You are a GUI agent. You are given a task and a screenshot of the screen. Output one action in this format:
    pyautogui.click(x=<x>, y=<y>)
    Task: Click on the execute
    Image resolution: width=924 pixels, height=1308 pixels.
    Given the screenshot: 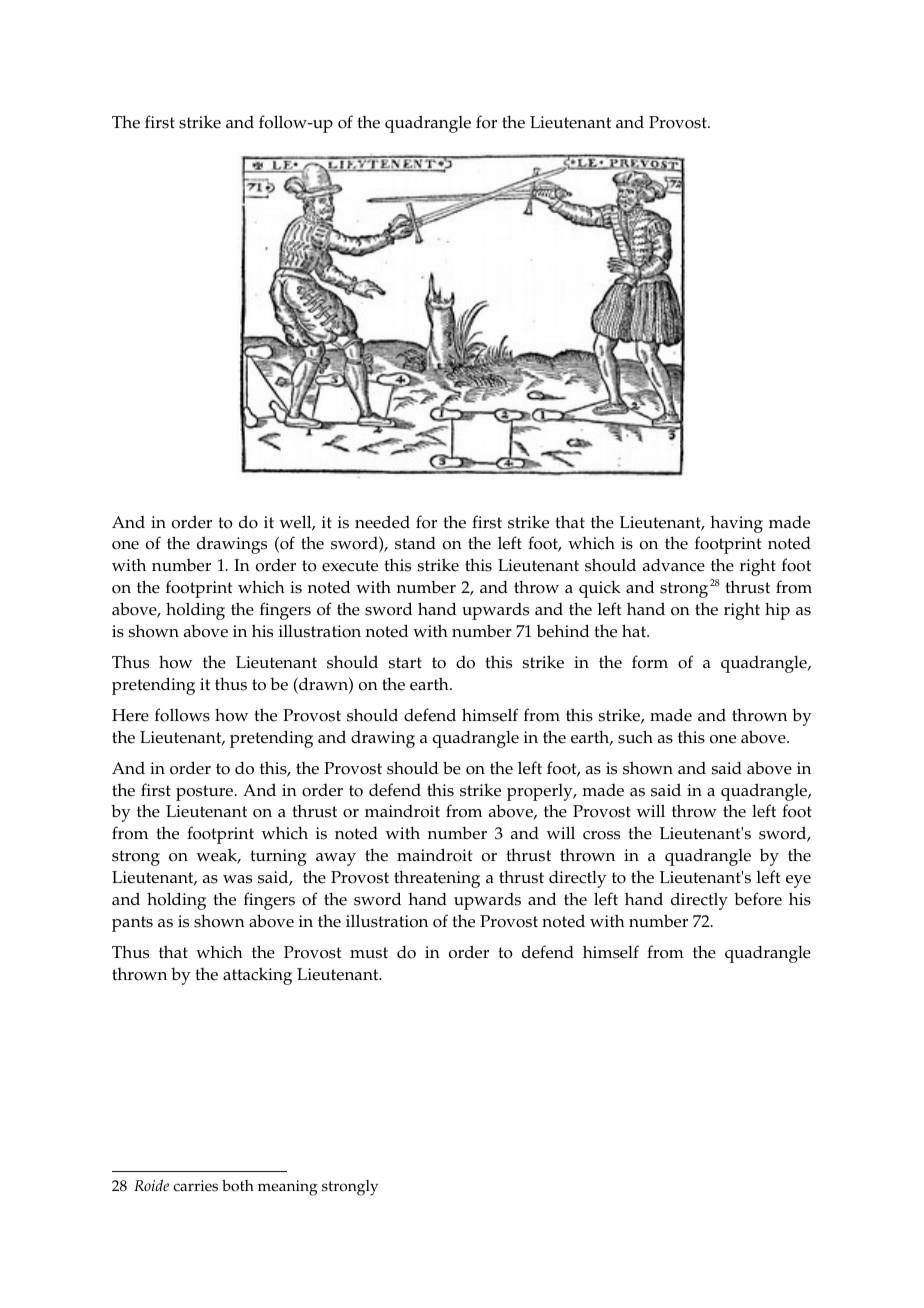 What is the action you would take?
    pyautogui.click(x=350, y=566)
